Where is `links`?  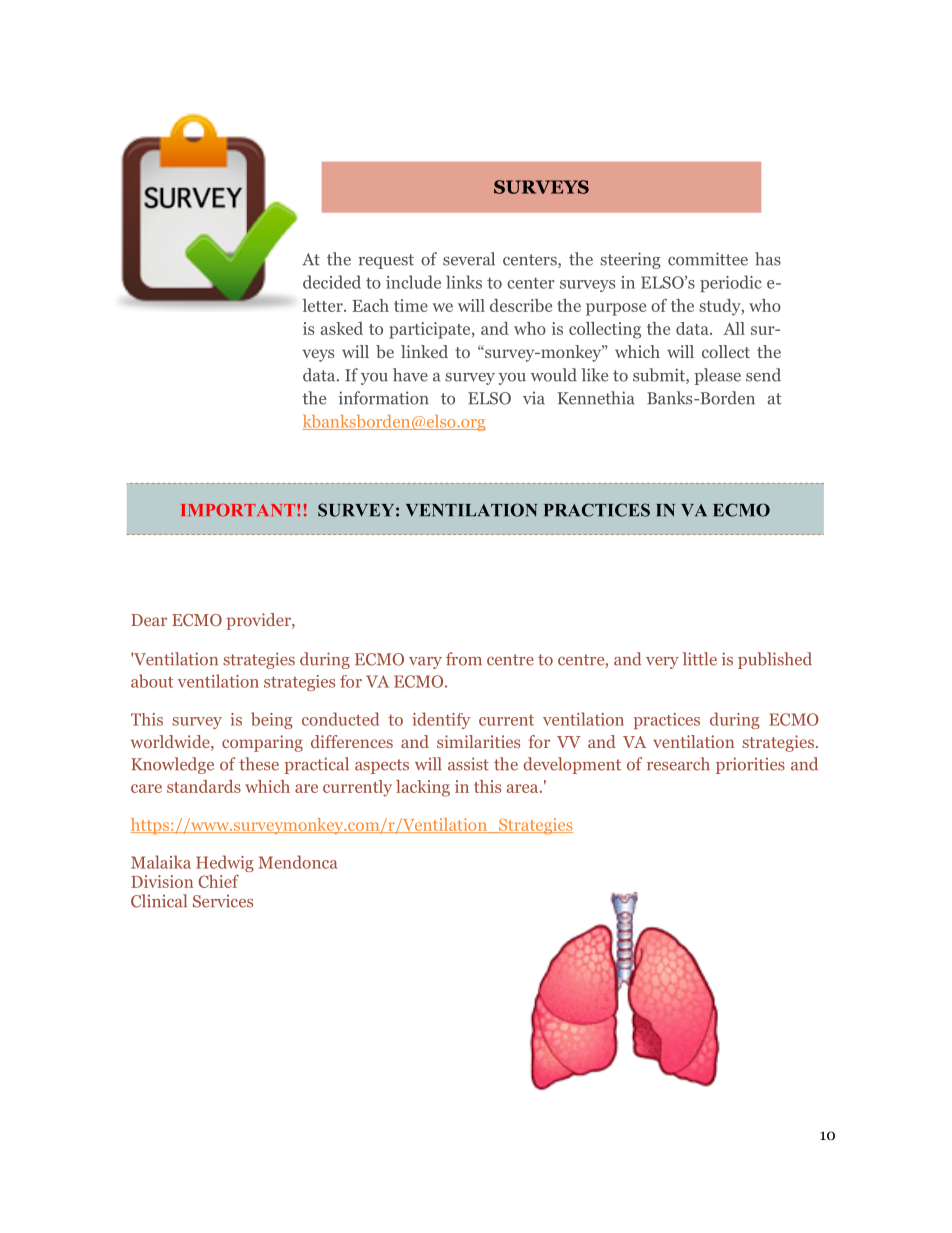
links is located at coordinates (464, 282).
